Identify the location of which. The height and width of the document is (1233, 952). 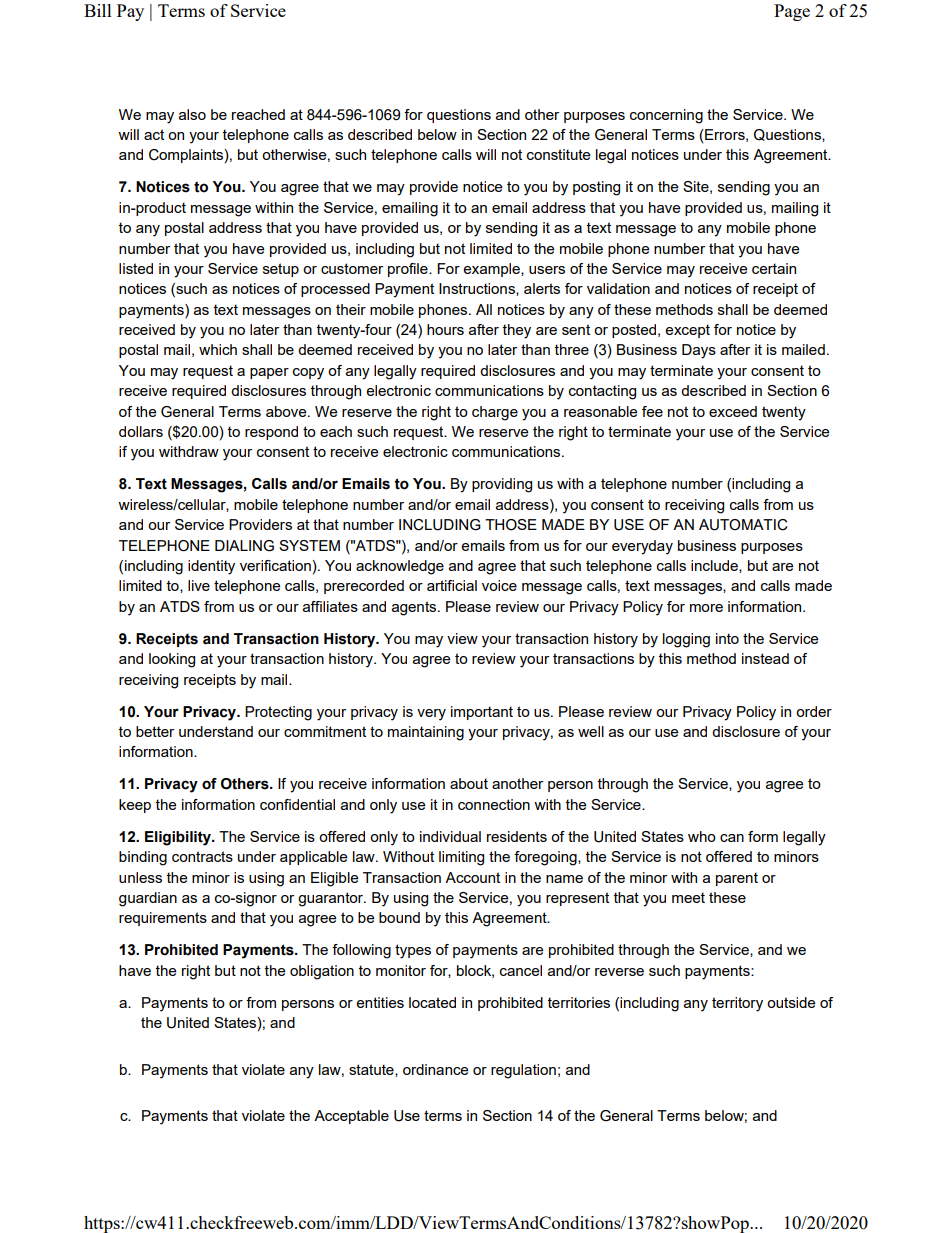
(218, 349).
